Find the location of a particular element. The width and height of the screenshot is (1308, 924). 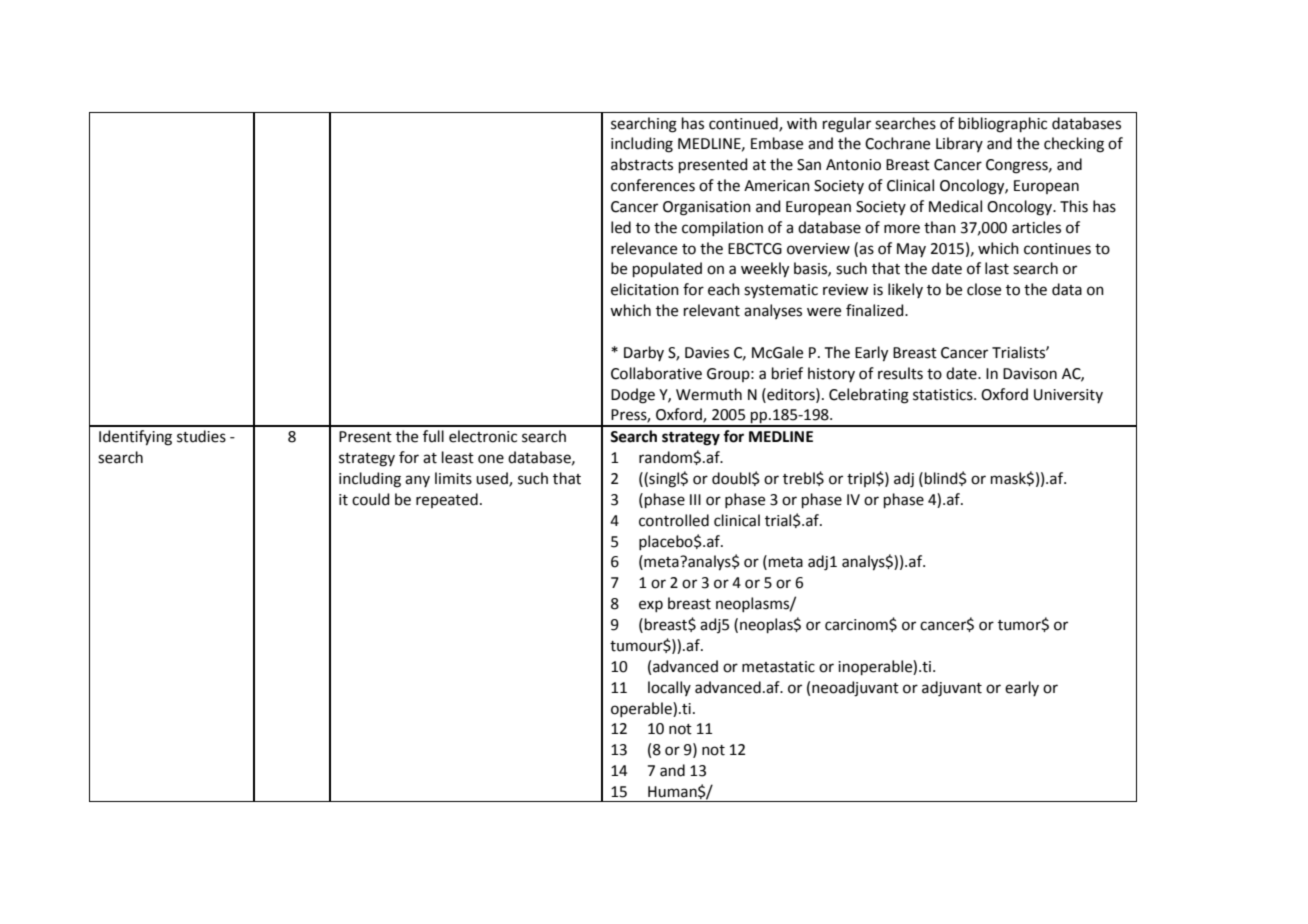

elicitation is located at coordinates (645, 289).
